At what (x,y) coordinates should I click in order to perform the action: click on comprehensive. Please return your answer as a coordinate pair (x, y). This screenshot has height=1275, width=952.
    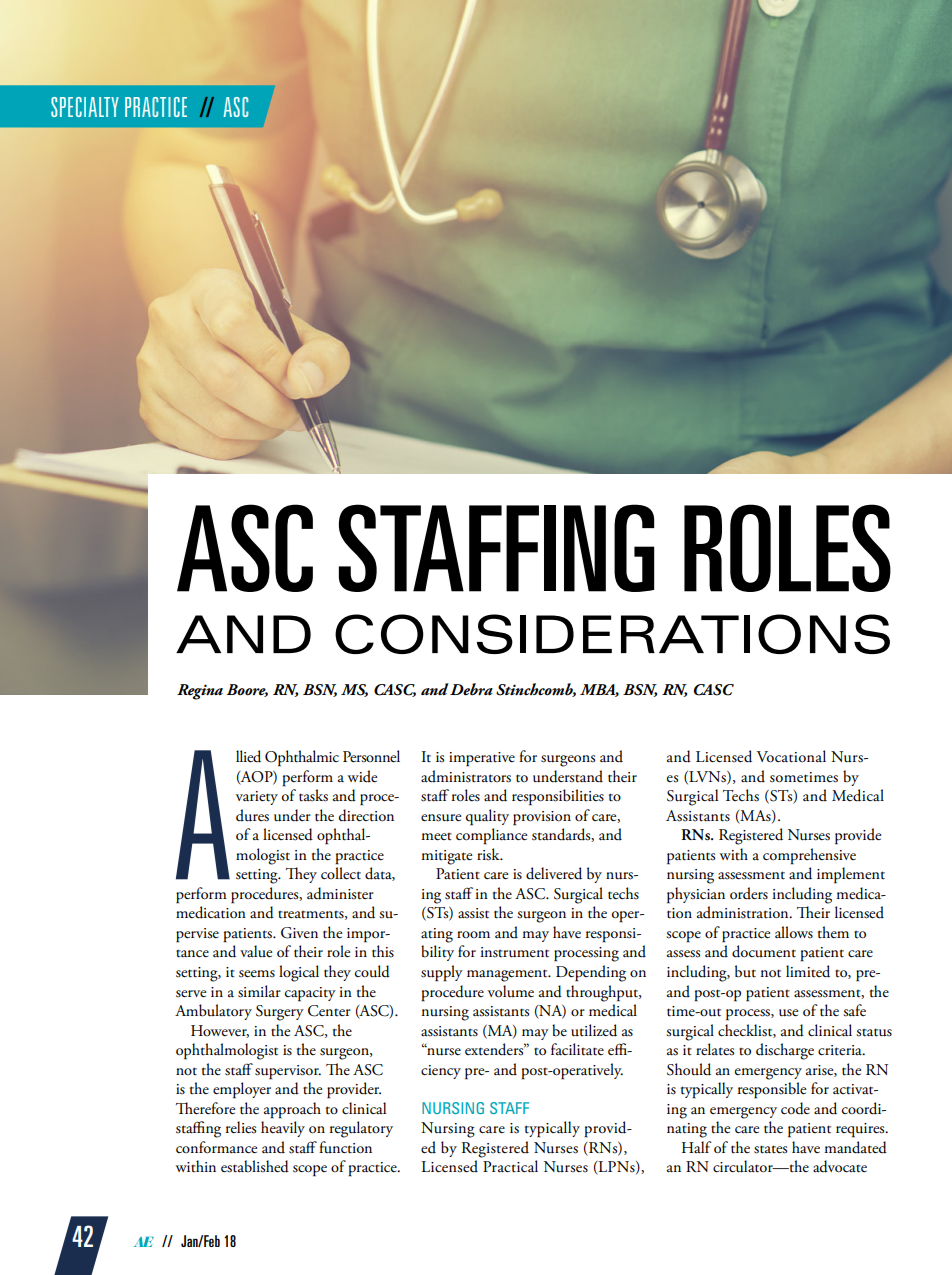
    Looking at the image, I should click on (809, 856).
